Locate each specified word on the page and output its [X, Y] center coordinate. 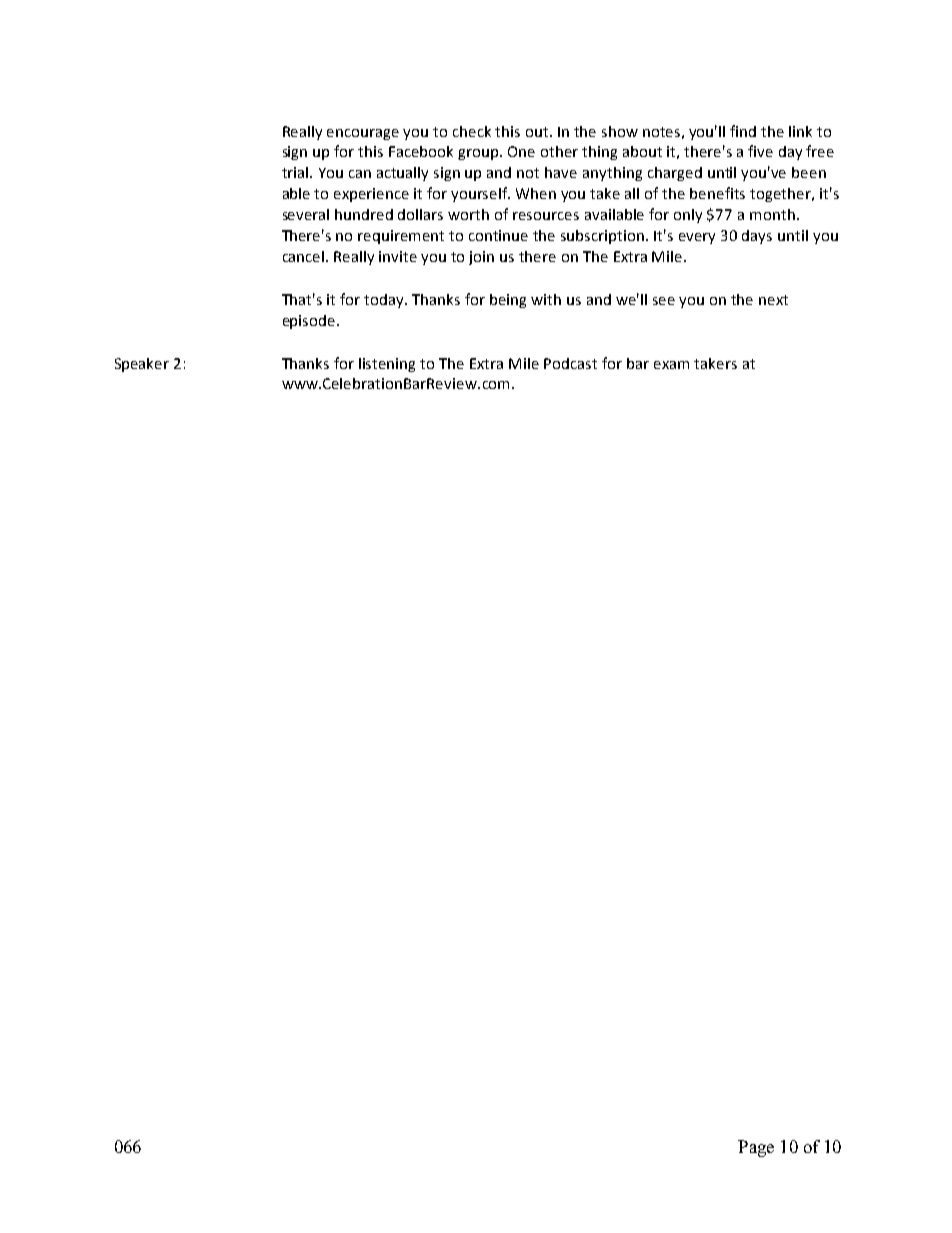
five [760, 151]
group [479, 154]
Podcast [570, 363]
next [773, 300]
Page [756, 1148]
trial [296, 172]
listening [387, 365]
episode [310, 322]
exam [671, 365]
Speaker [142, 365]
